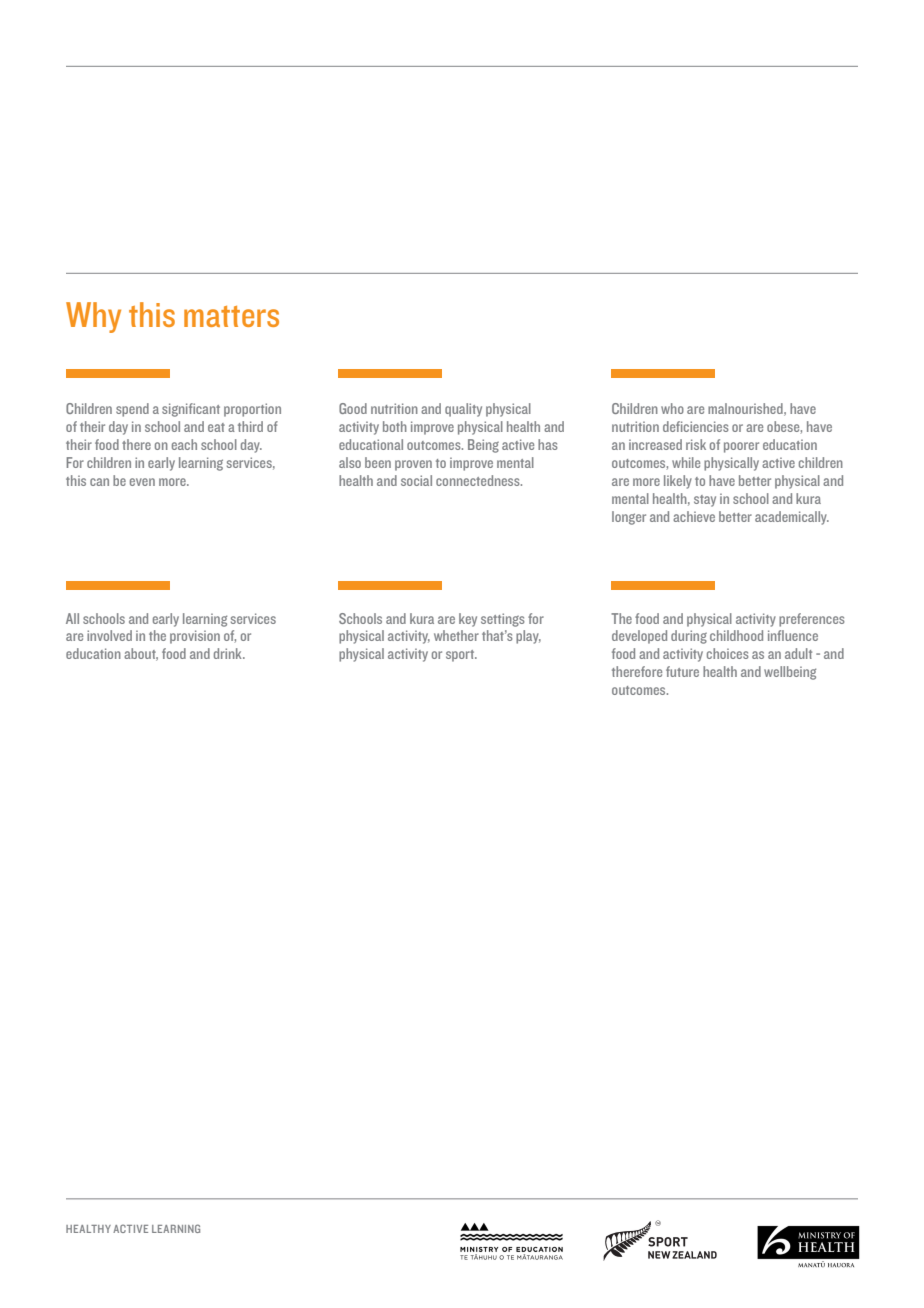 The height and width of the image is (1308, 924). I want to click on even, so click(142, 482).
